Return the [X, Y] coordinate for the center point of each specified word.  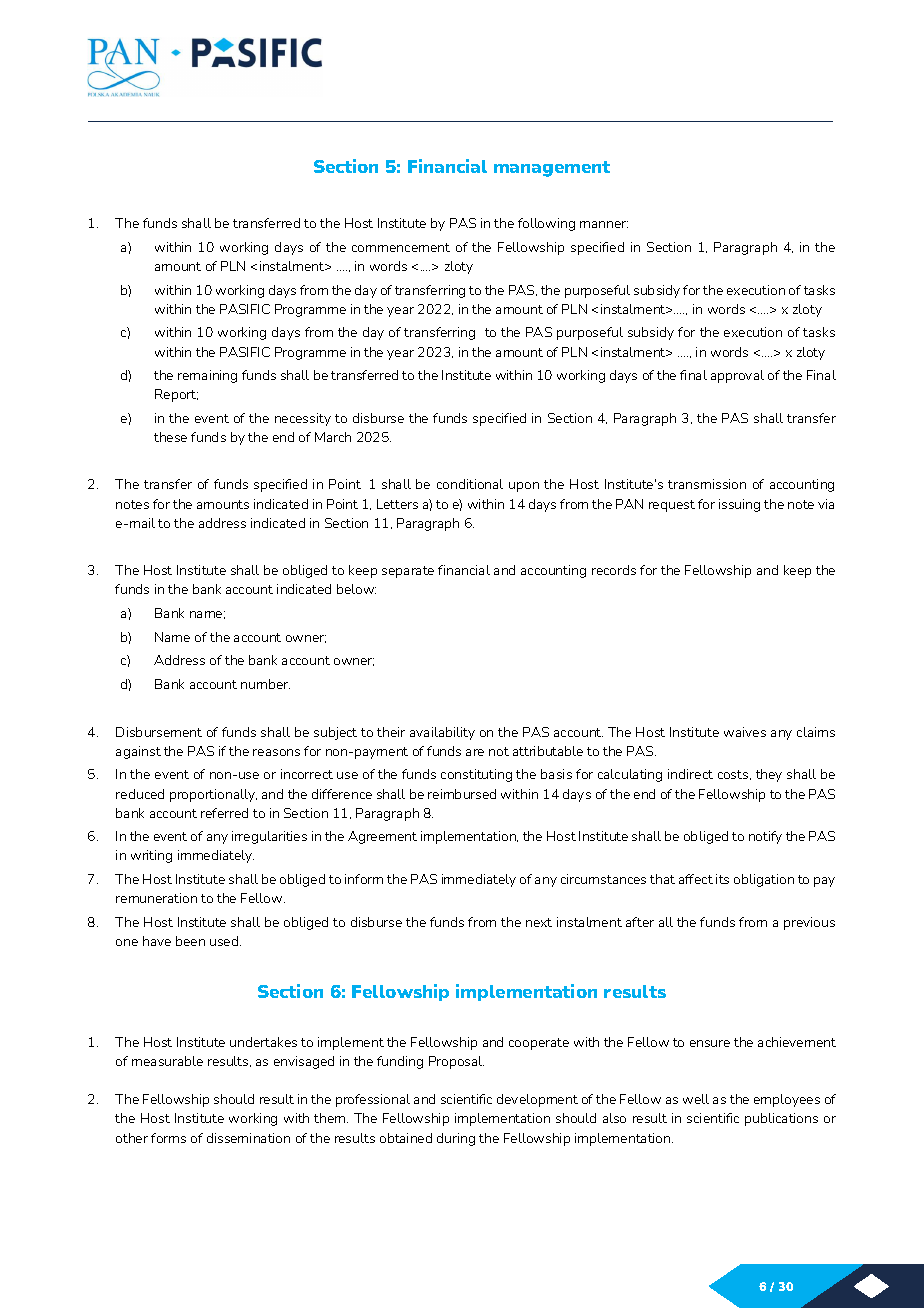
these [170, 437]
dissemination [248, 1138]
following [546, 224]
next [539, 922]
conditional [470, 484]
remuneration [156, 898]
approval [737, 376]
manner [604, 224]
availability [442, 733]
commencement [401, 247]
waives [745, 732]
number [265, 684]
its [722, 879]
